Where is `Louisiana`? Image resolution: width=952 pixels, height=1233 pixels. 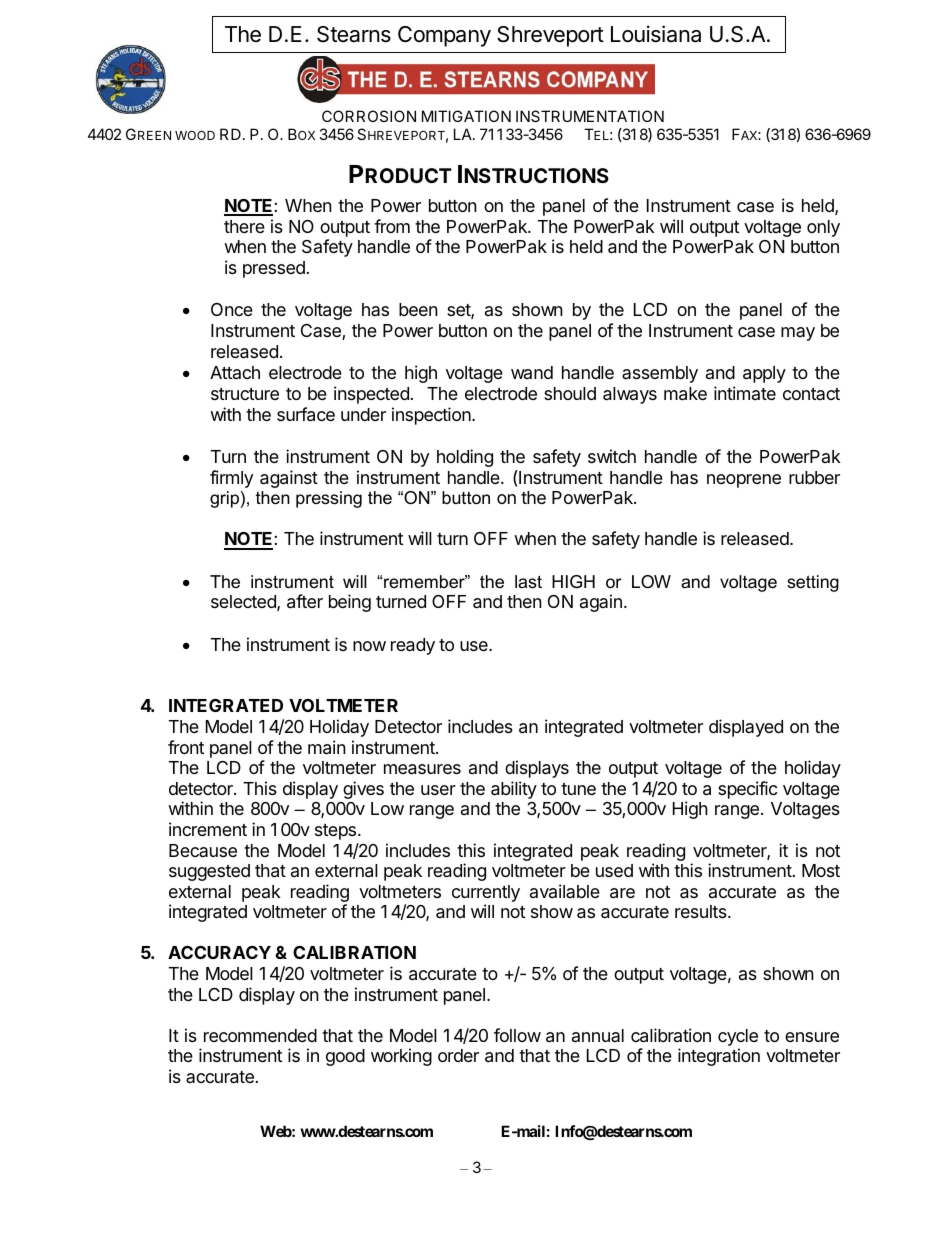
Louisiana is located at coordinates (656, 34).
